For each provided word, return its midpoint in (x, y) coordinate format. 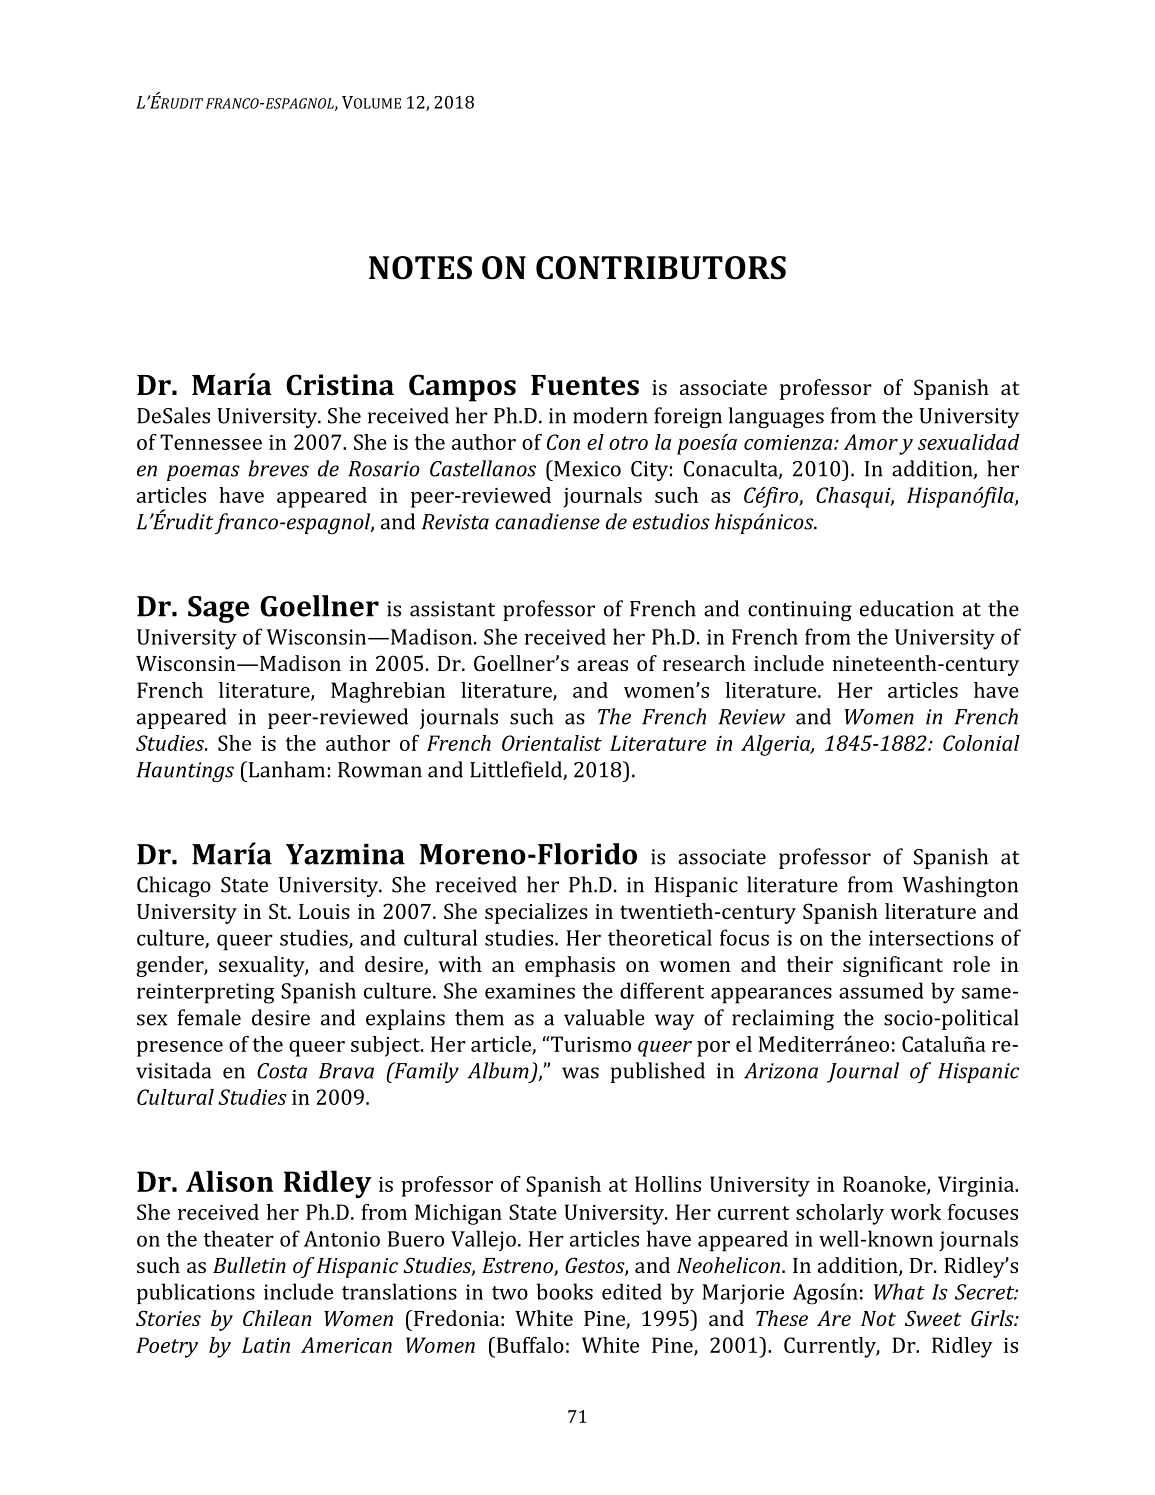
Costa (282, 1071)
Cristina (340, 385)
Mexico (586, 468)
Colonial (981, 743)
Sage (218, 609)
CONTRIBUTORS (661, 268)
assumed (881, 990)
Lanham (285, 769)
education (907, 608)
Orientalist (552, 743)
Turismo (590, 1044)
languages (776, 417)
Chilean (277, 1318)
